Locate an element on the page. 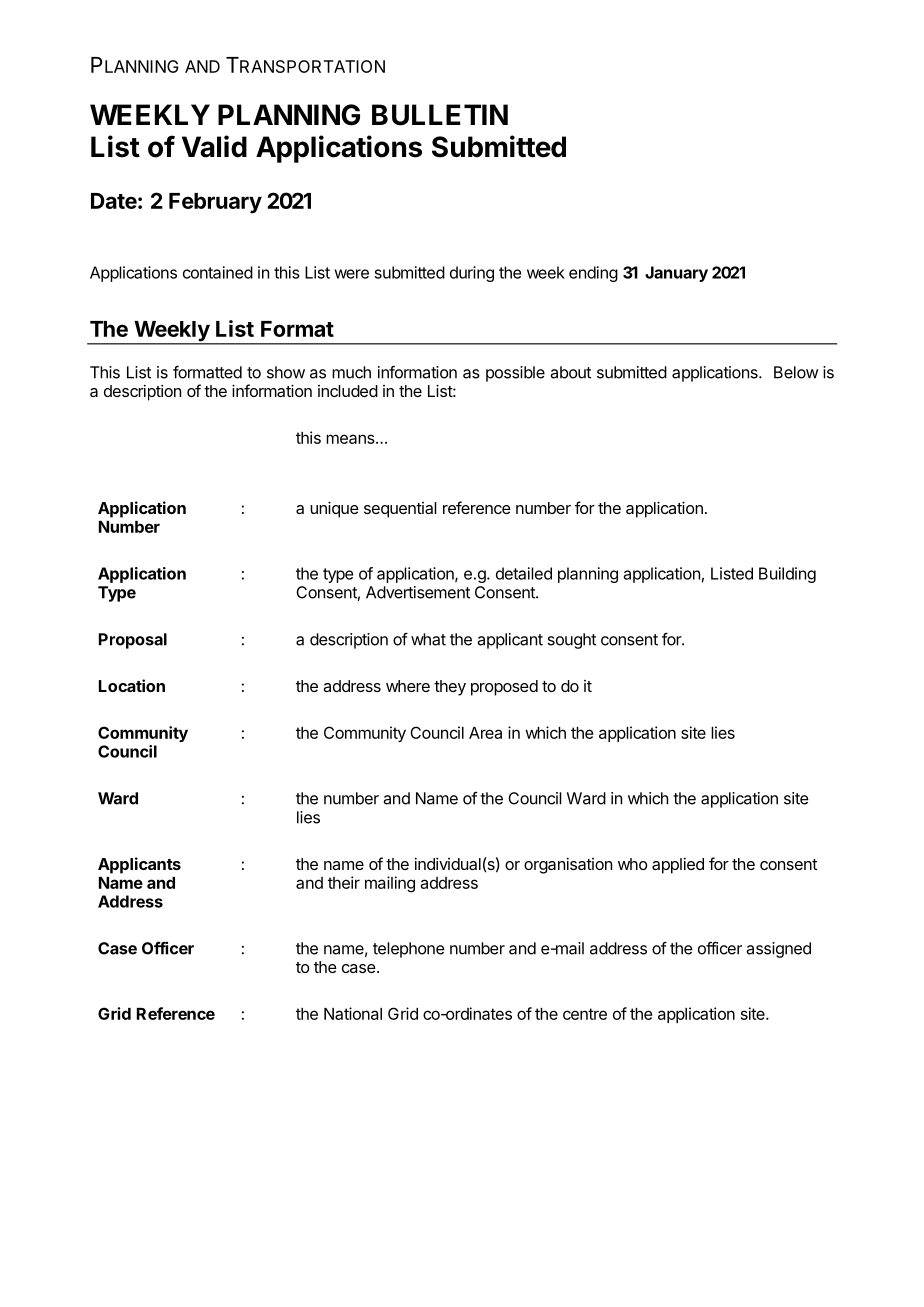 The height and width of the document is (1307, 924). BULLETIN is located at coordinates (440, 115).
